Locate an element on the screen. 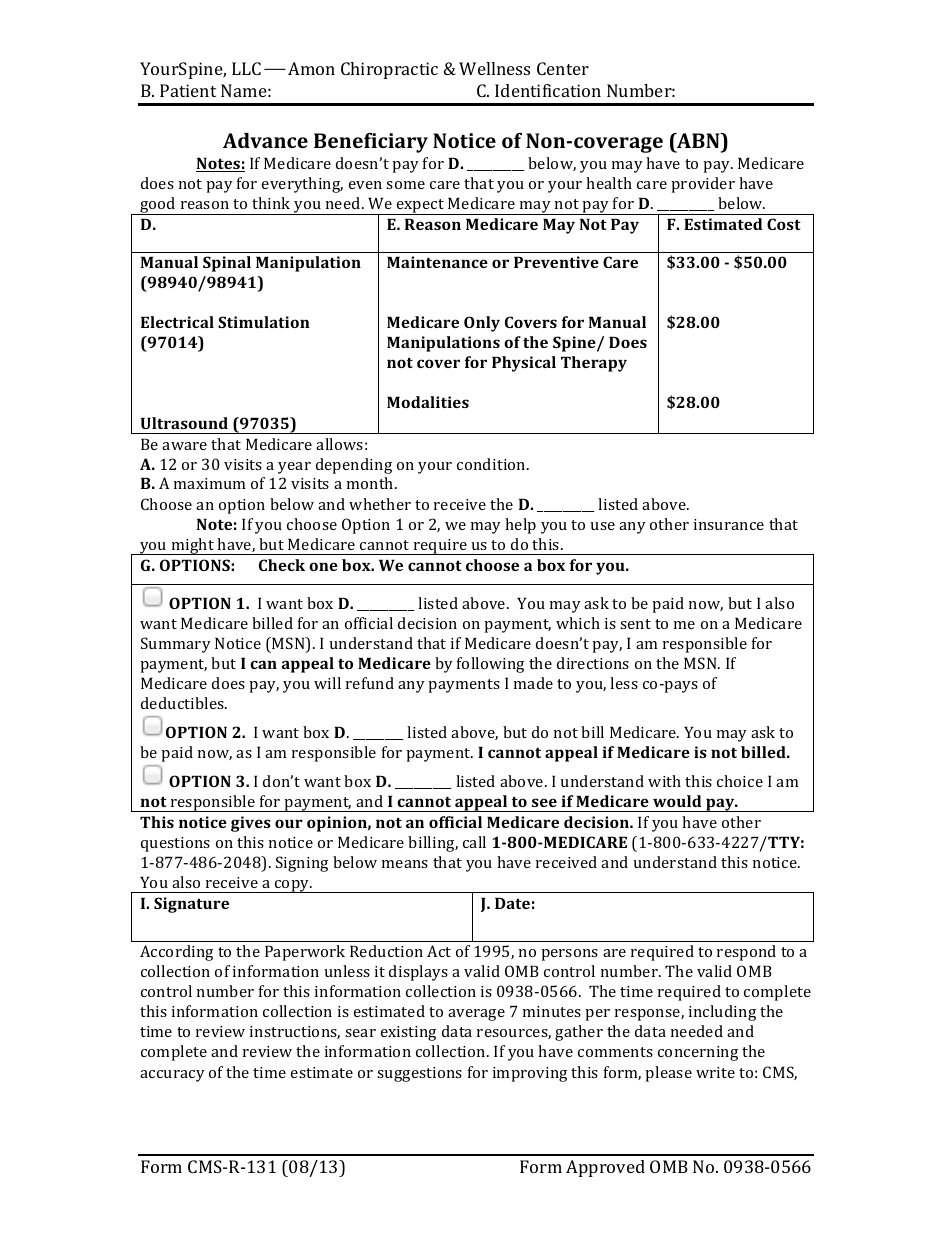 Image resolution: width=952 pixels, height=1233 pixels. Summary is located at coordinates (176, 645).
